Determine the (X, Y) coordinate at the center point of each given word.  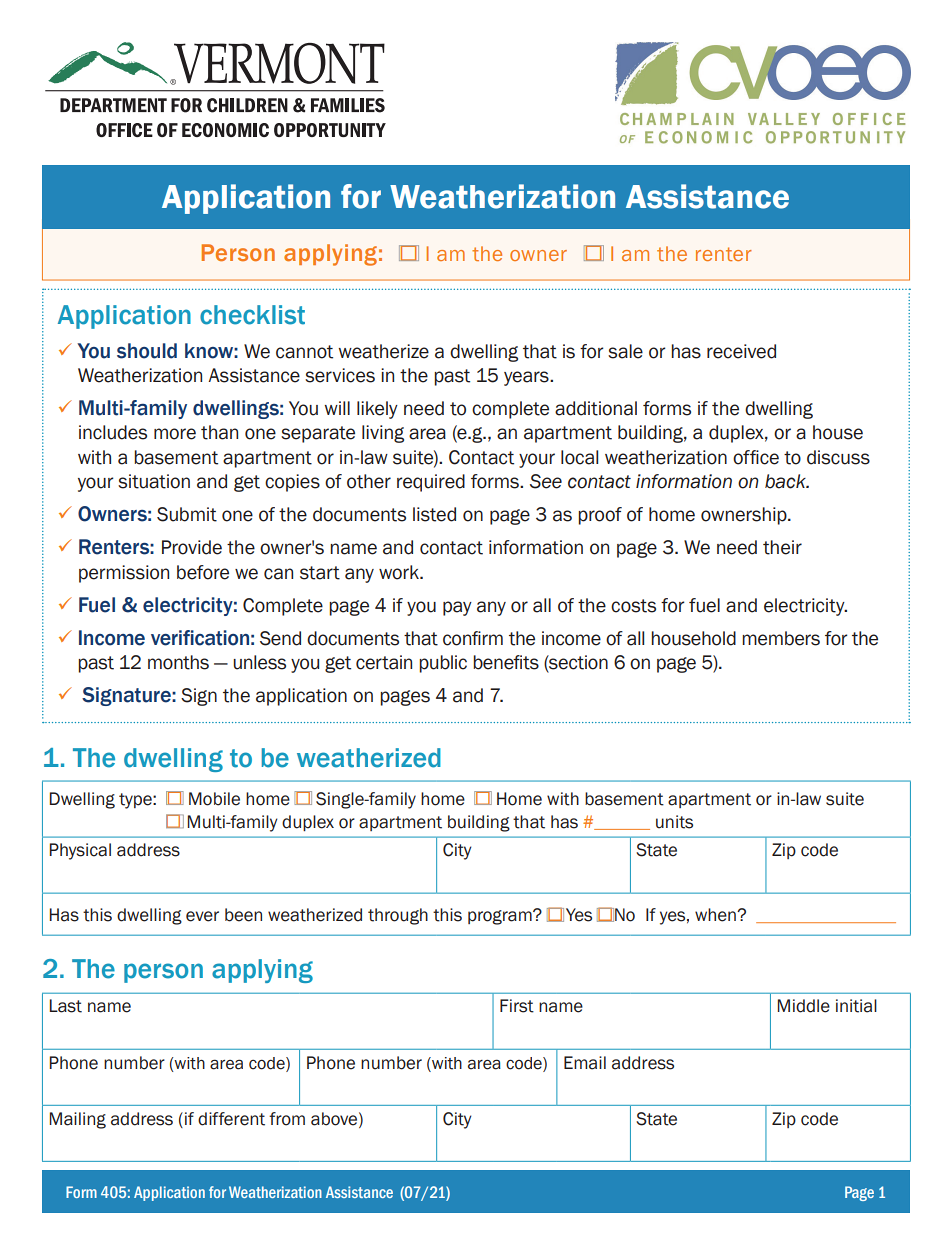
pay (457, 608)
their (782, 547)
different (231, 1119)
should (147, 351)
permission (124, 574)
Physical (80, 851)
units (674, 822)
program (501, 917)
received (741, 351)
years (527, 378)
